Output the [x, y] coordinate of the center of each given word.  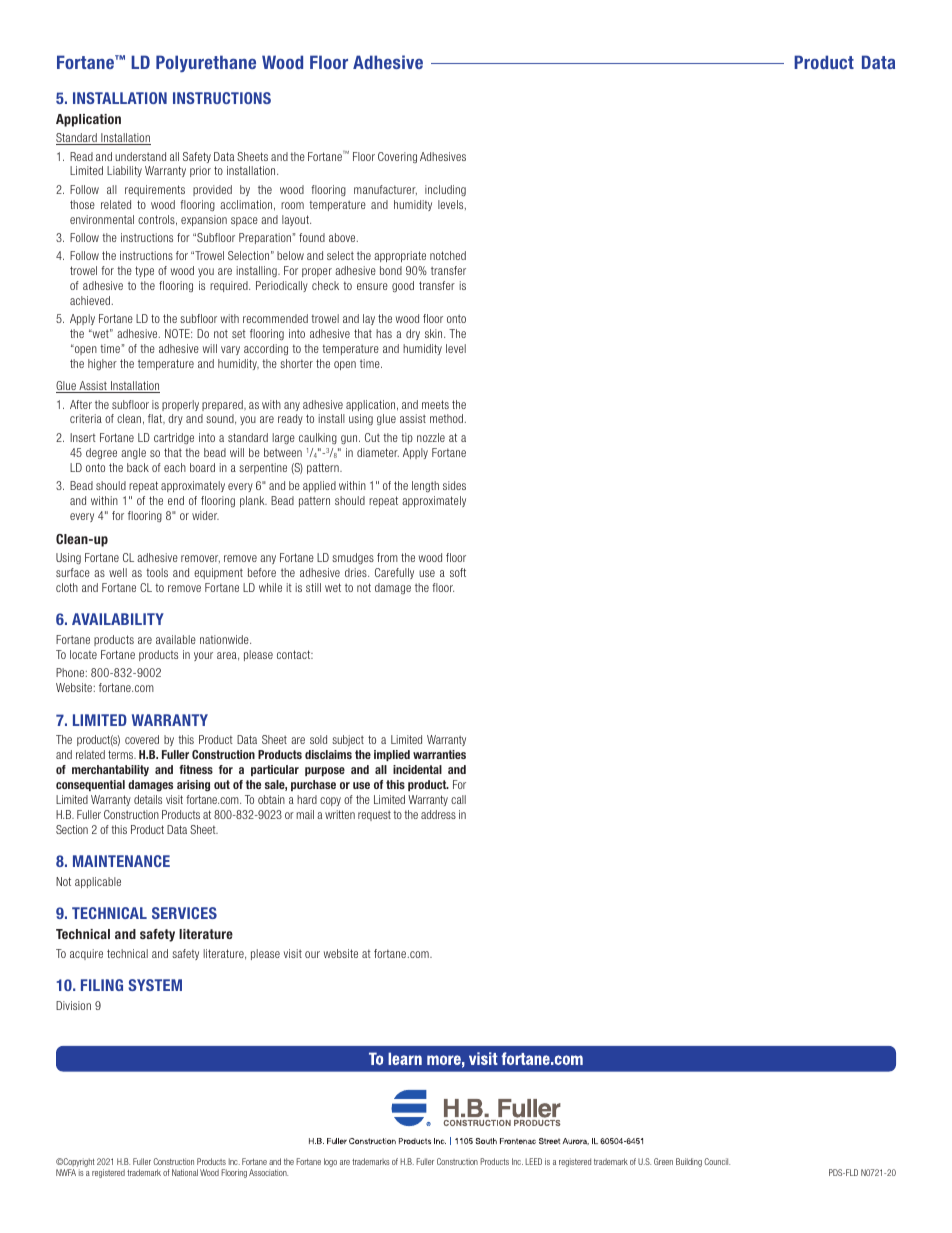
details [148, 799]
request [374, 815]
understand [140, 156]
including [445, 191]
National [185, 1172]
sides [454, 485]
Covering [397, 157]
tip [407, 438]
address [438, 814]
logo [330, 1162]
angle [133, 453]
